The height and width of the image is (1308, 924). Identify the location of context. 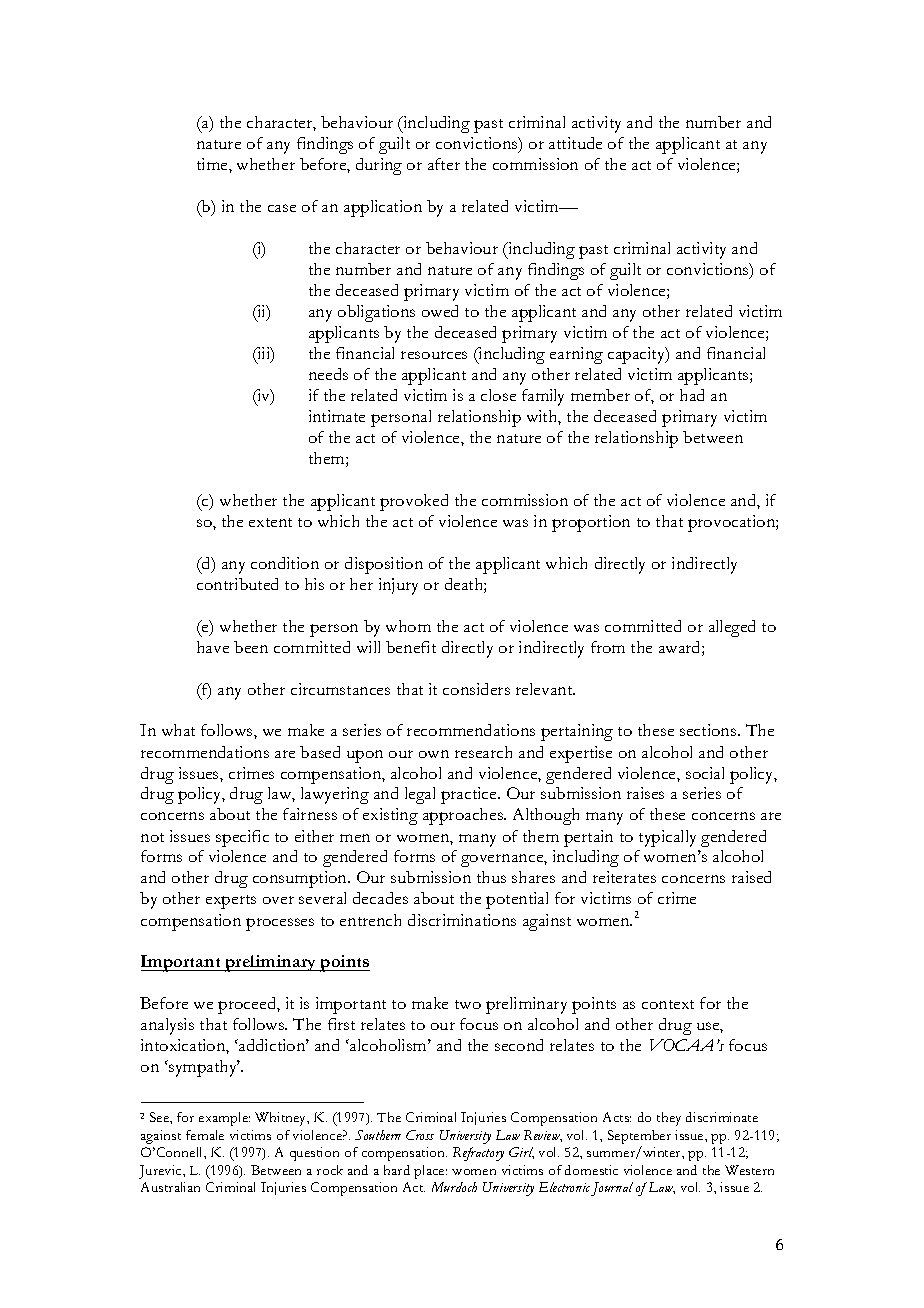
(668, 1004).
